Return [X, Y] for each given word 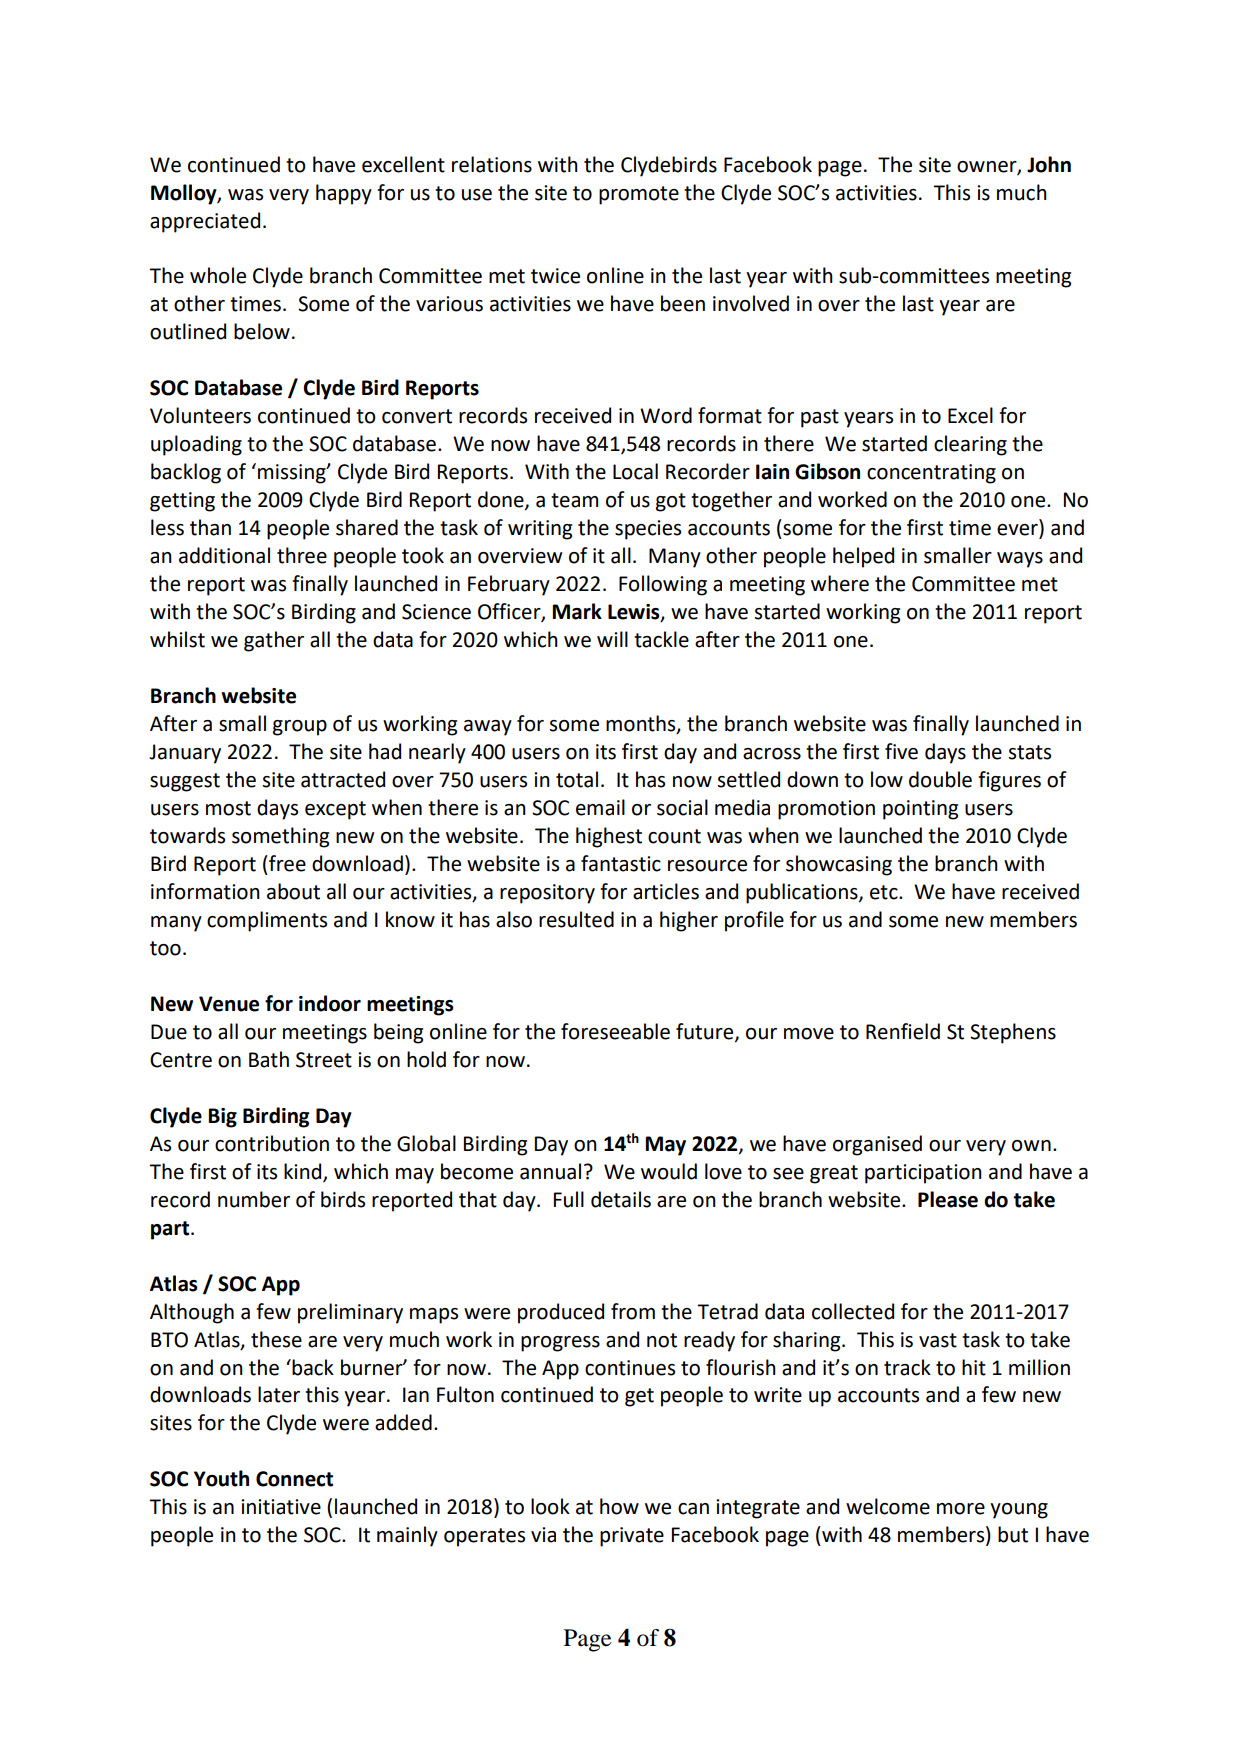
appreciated [205, 222]
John [1049, 164]
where [840, 583]
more [961, 1509]
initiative [281, 1507]
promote [639, 195]
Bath [269, 1059]
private [632, 1537]
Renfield [903, 1031]
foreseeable [615, 1031]
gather [274, 641]
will [612, 639]
